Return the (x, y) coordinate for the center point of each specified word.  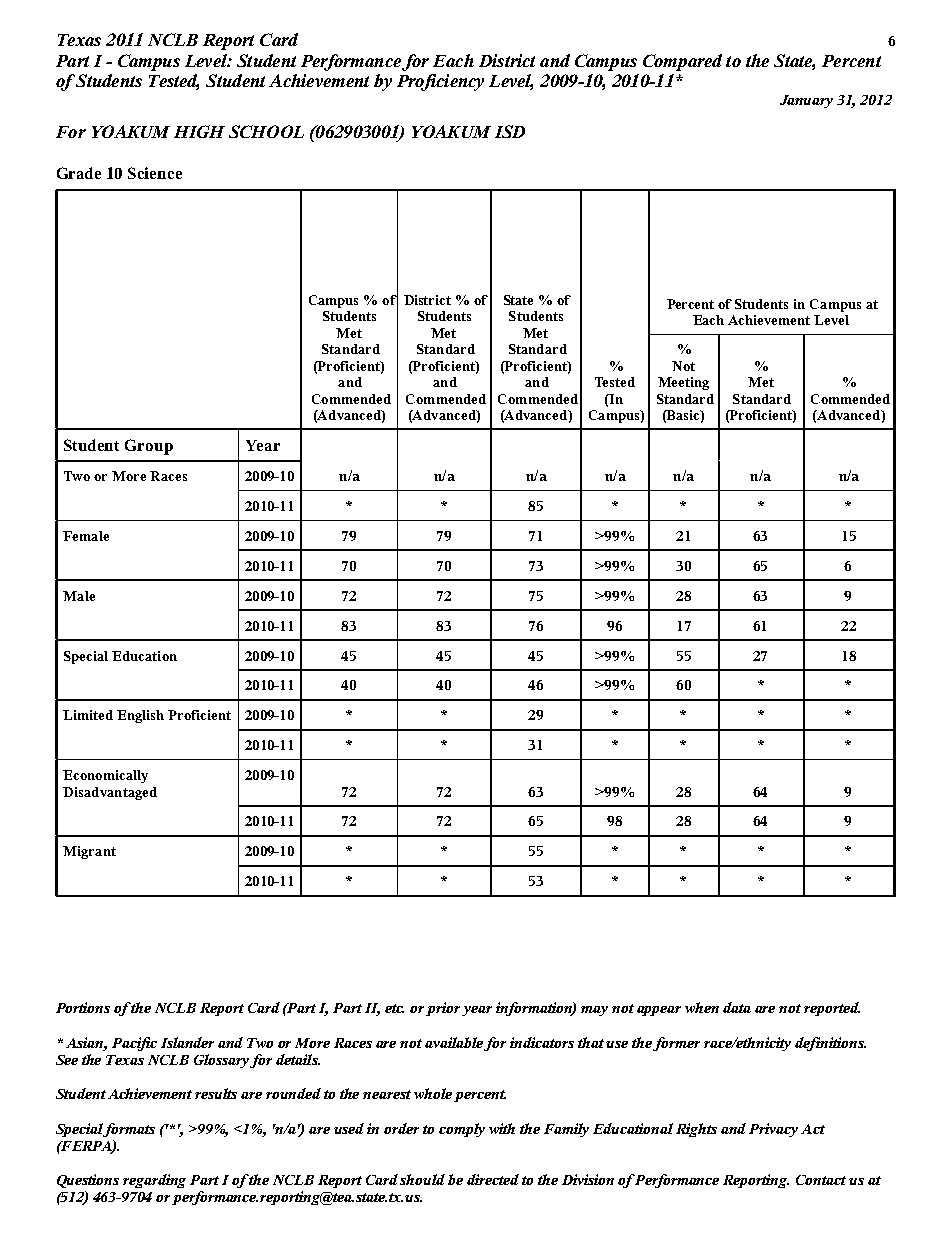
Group (149, 447)
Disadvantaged (110, 793)
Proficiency (440, 82)
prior (444, 1009)
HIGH (199, 131)
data (737, 1007)
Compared (682, 62)
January (806, 101)
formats (129, 1130)
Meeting (683, 383)
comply (462, 1130)
